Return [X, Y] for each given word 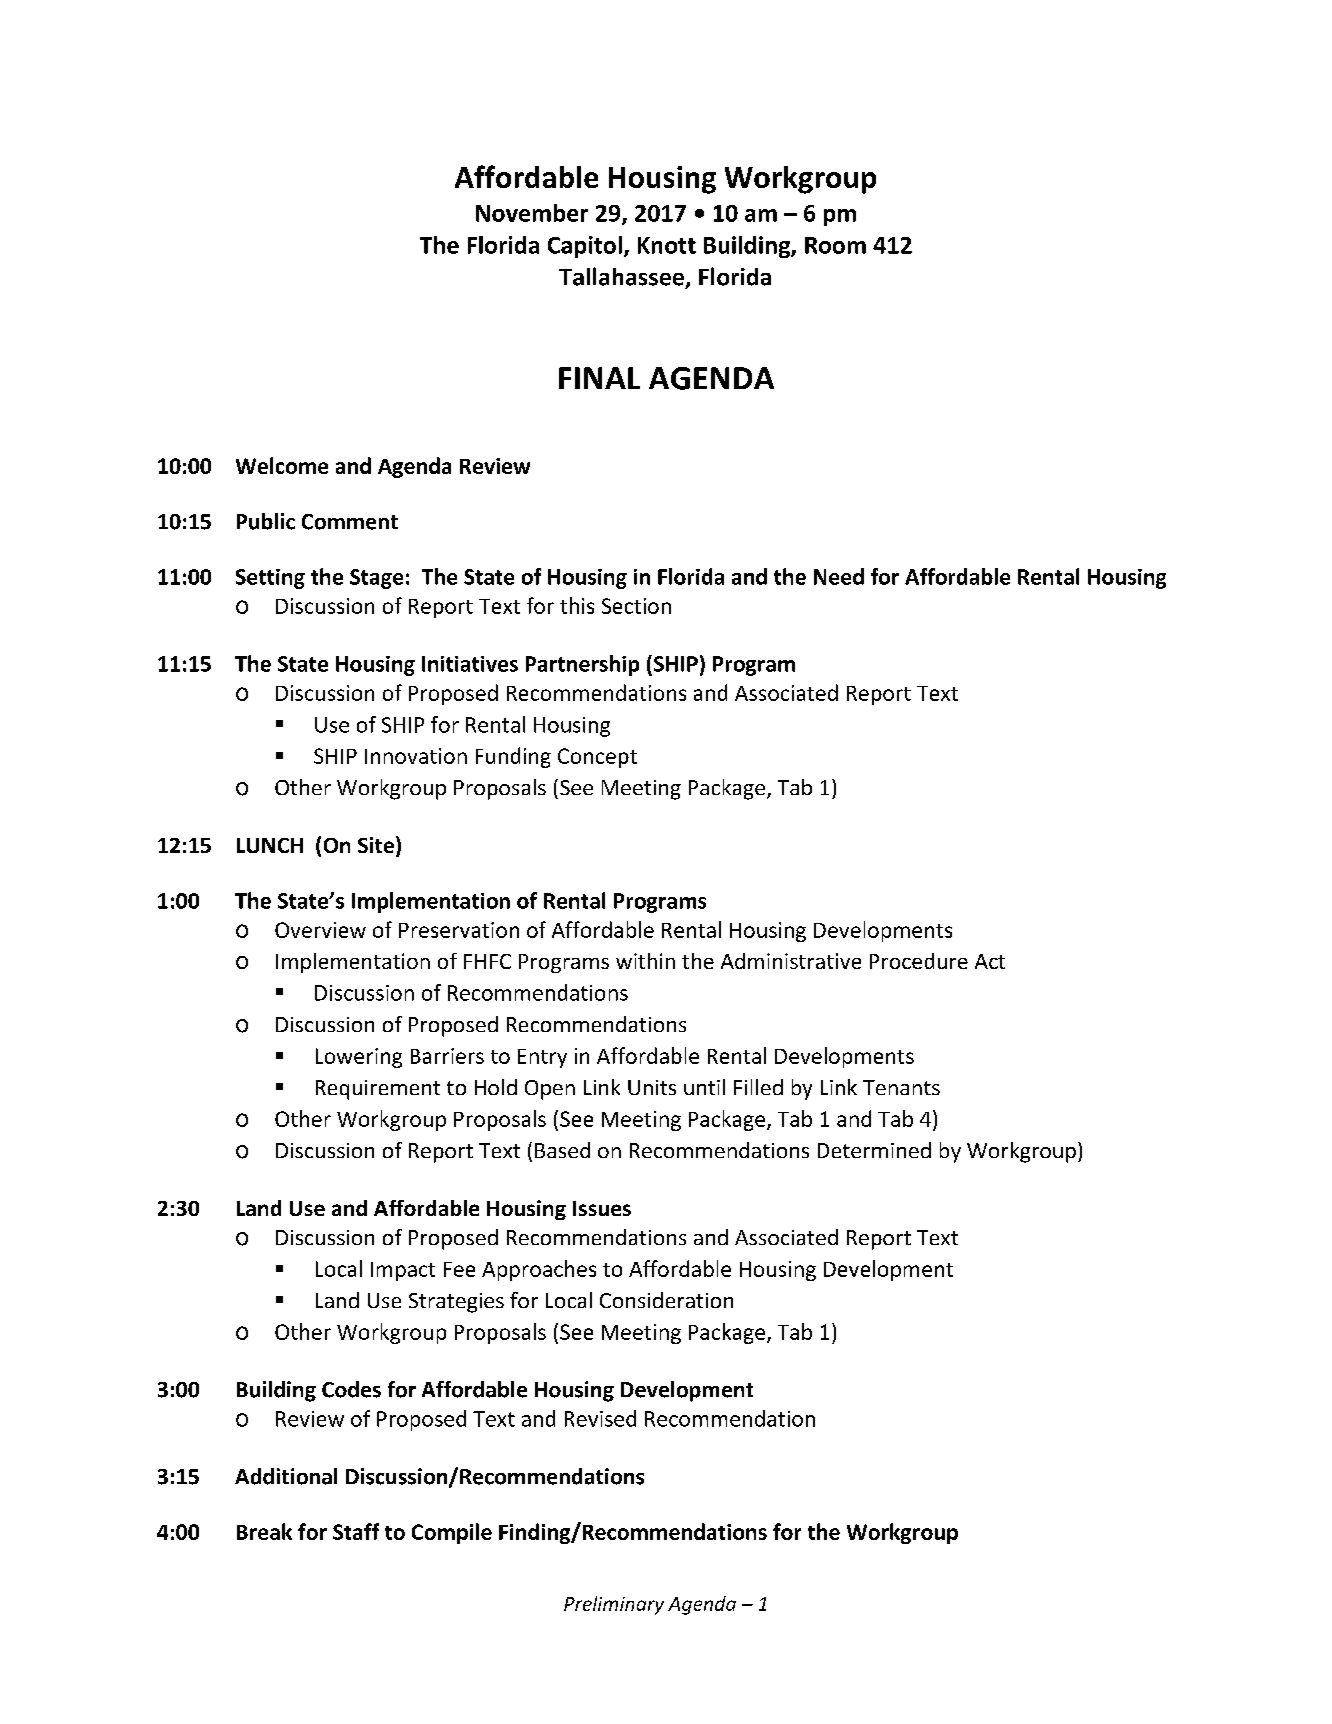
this [577, 605]
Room [835, 245]
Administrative [791, 961]
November [532, 213]
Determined [874, 1150]
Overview [320, 930]
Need [839, 576]
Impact [403, 1271]
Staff [356, 1531]
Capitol [585, 247]
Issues [602, 1208]
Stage [376, 579]
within [645, 961]
